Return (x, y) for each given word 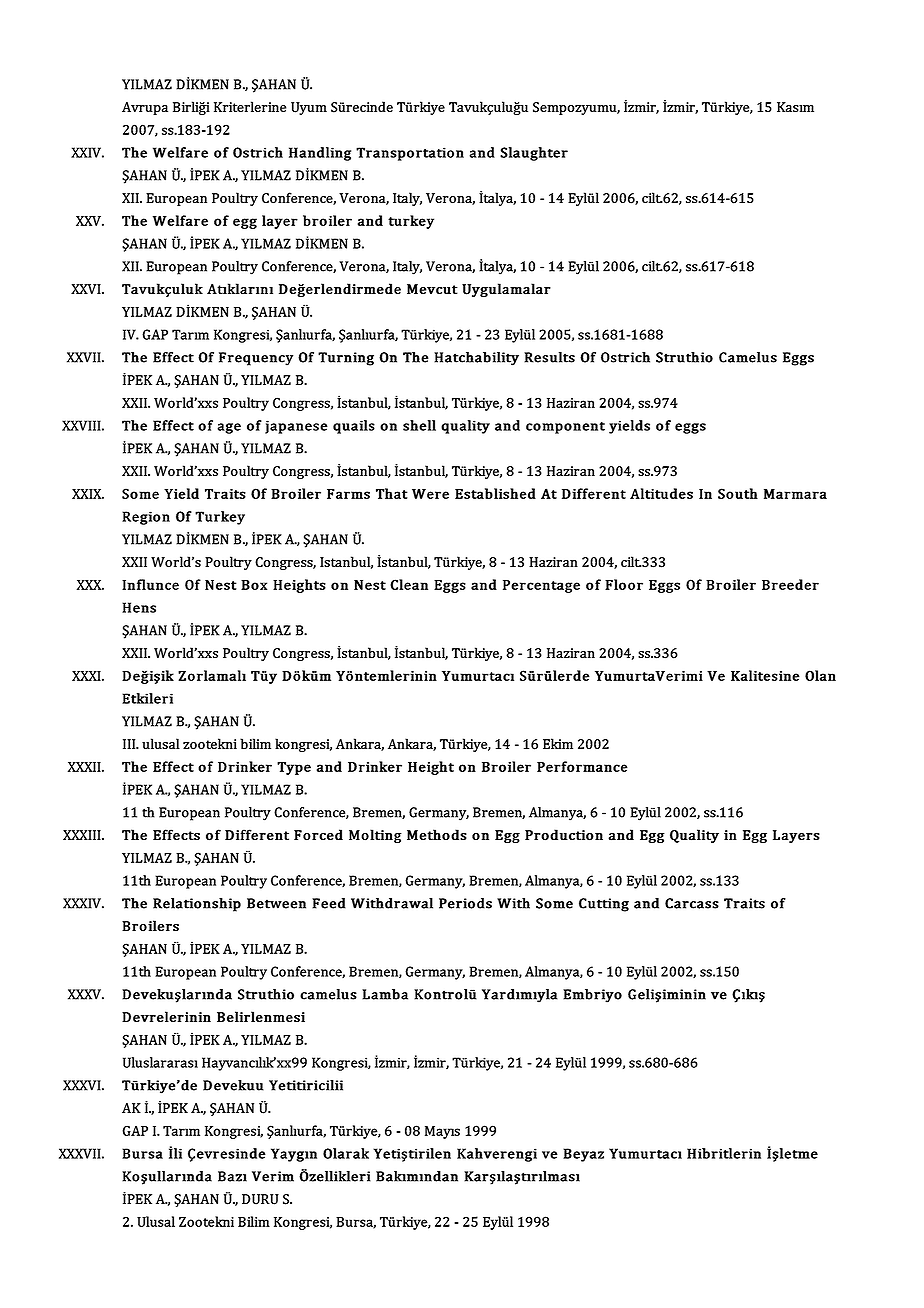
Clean (409, 584)
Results (549, 357)
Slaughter (534, 154)
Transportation (410, 154)
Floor (624, 584)
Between (276, 903)
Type (294, 768)
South (738, 493)
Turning (346, 359)
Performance (582, 766)
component (565, 428)
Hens (139, 607)
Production (564, 835)
